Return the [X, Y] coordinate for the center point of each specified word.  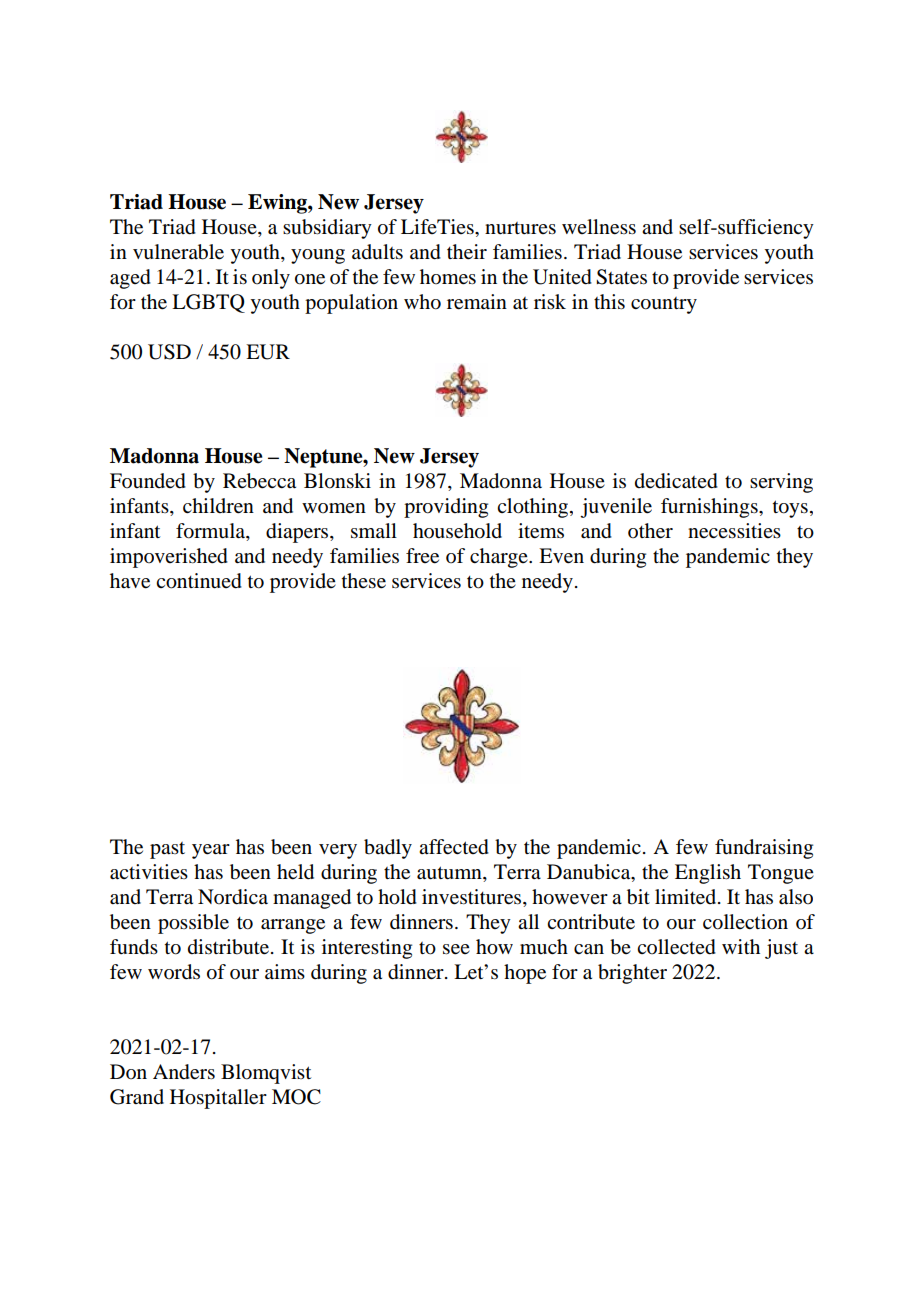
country [664, 305]
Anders [184, 1072]
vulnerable [178, 252]
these [364, 581]
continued [199, 581]
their [467, 252]
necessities [734, 531]
